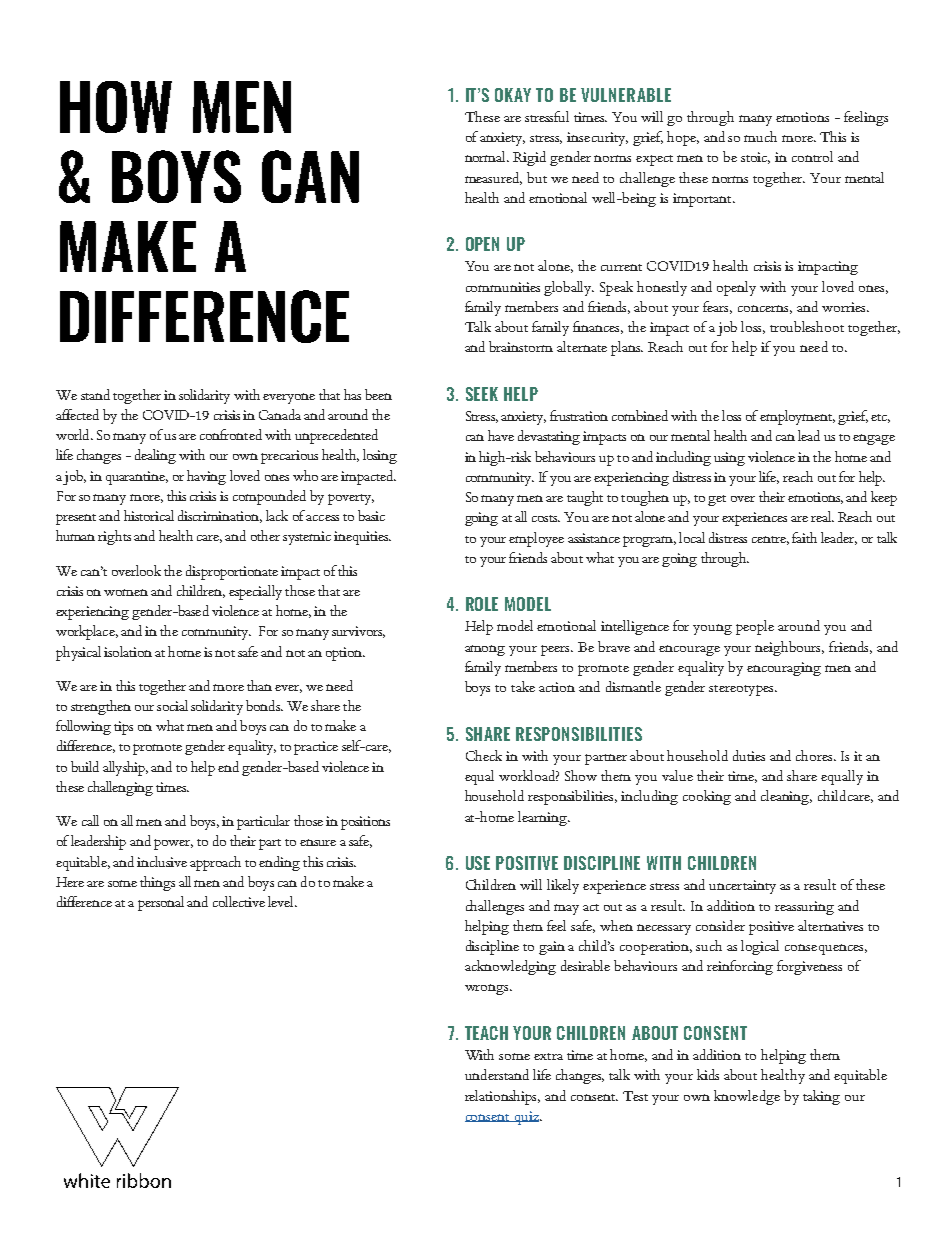 This page has width=952, height=1233. What do you see at coordinates (161, 903) in the page?
I see `personal` at bounding box center [161, 903].
